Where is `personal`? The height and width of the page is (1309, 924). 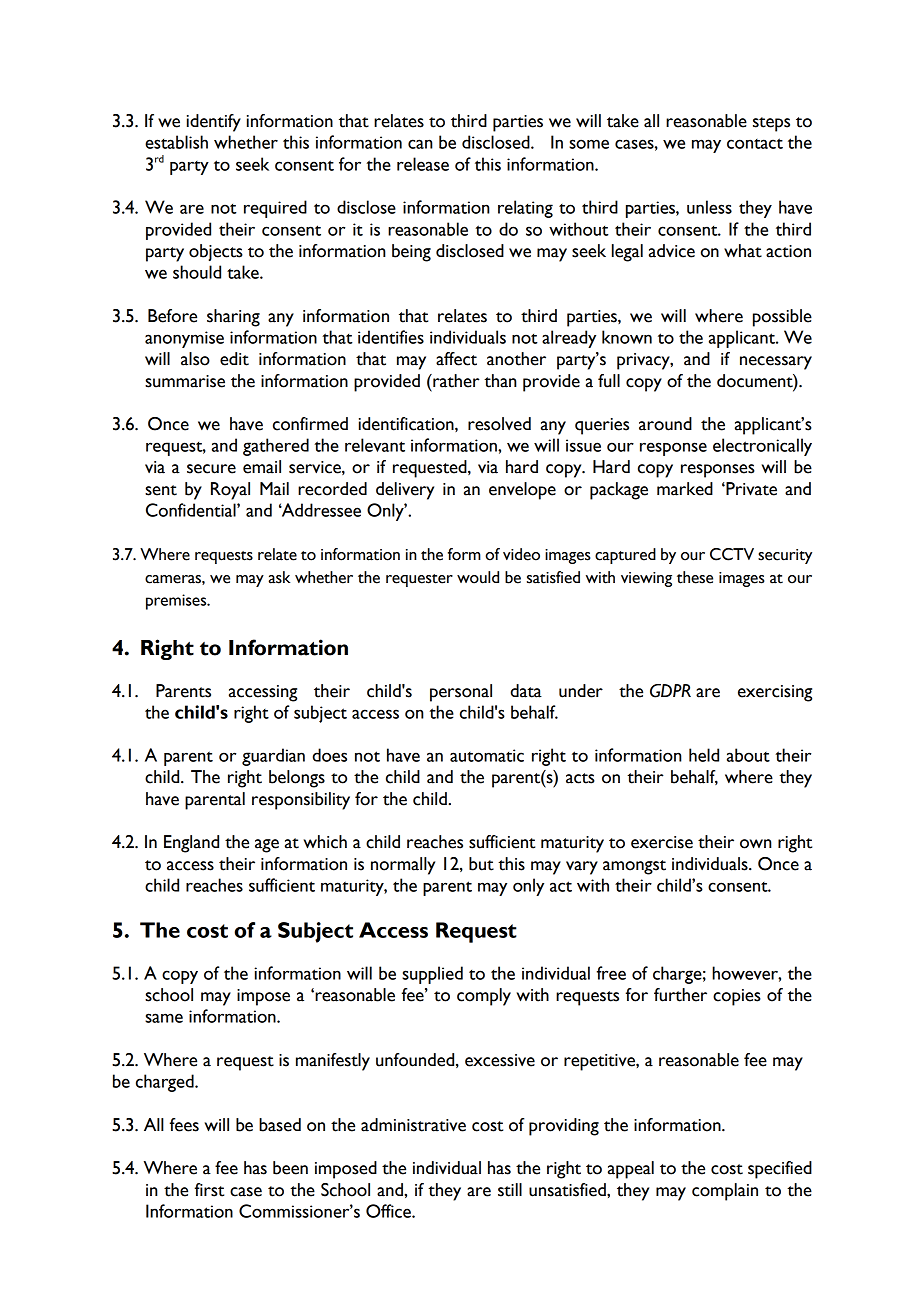
personal is located at coordinates (461, 693).
